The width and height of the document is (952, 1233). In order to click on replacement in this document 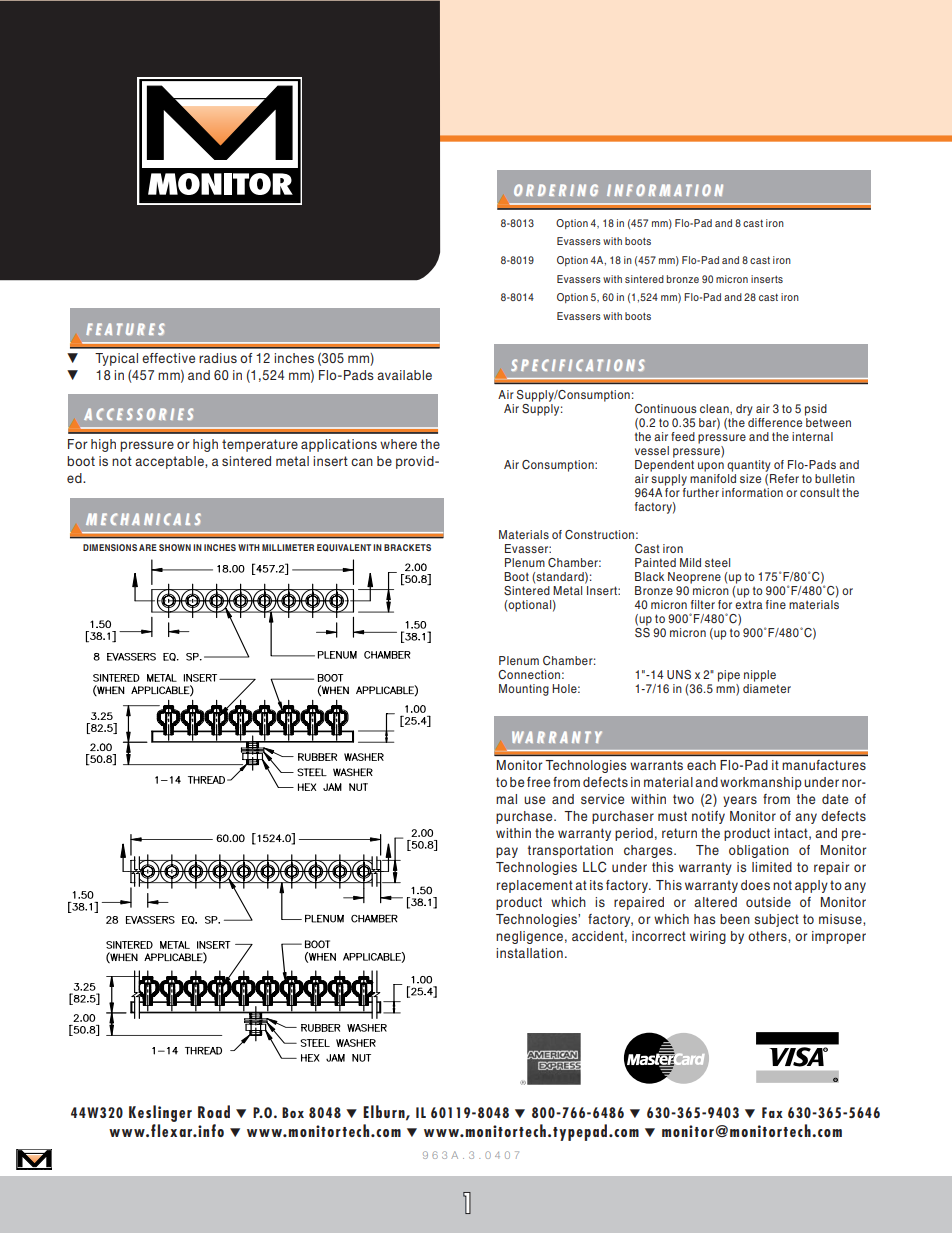, I will do `click(535, 886)`.
